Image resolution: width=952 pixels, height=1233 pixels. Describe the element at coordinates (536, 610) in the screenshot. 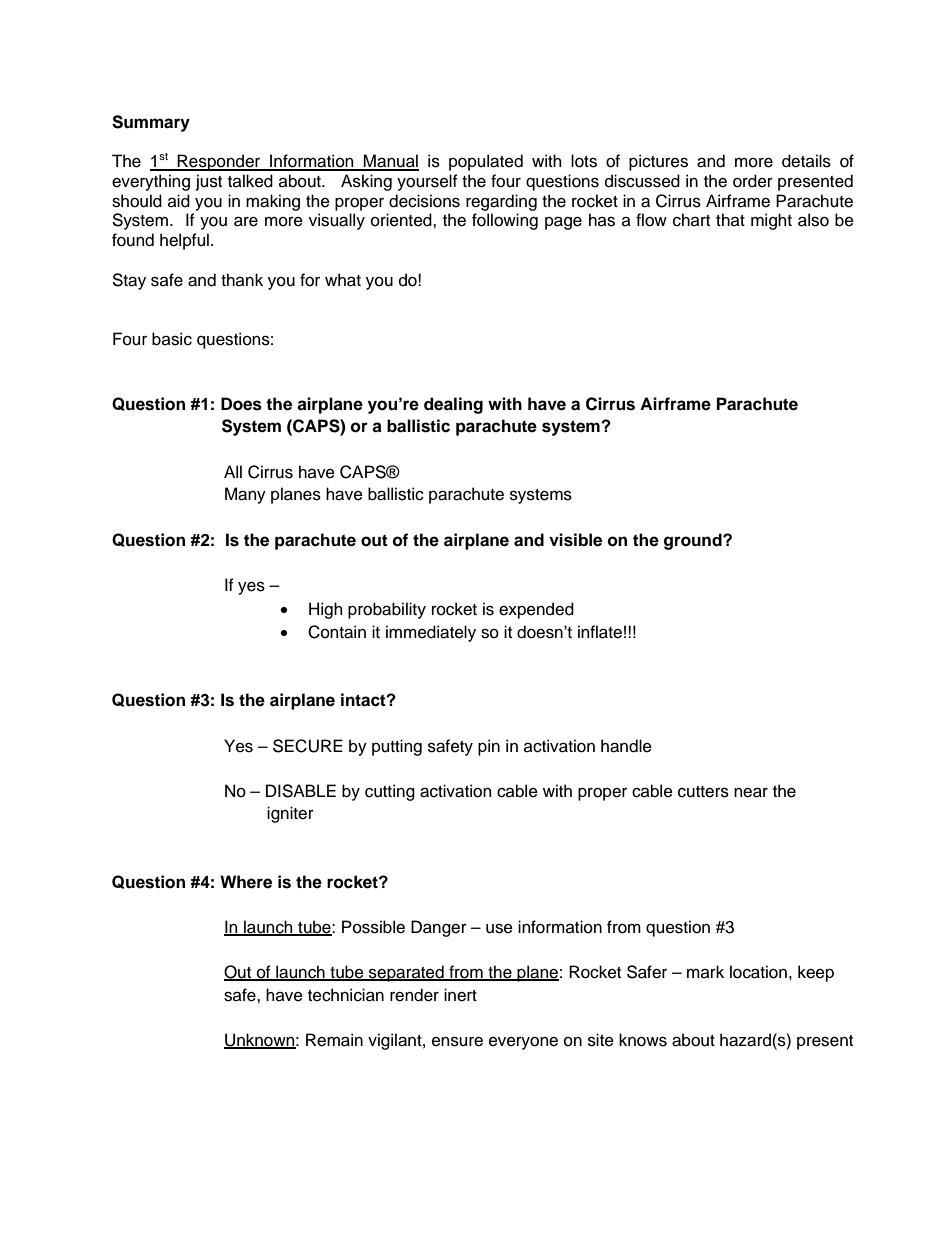

I see `expended` at that location.
